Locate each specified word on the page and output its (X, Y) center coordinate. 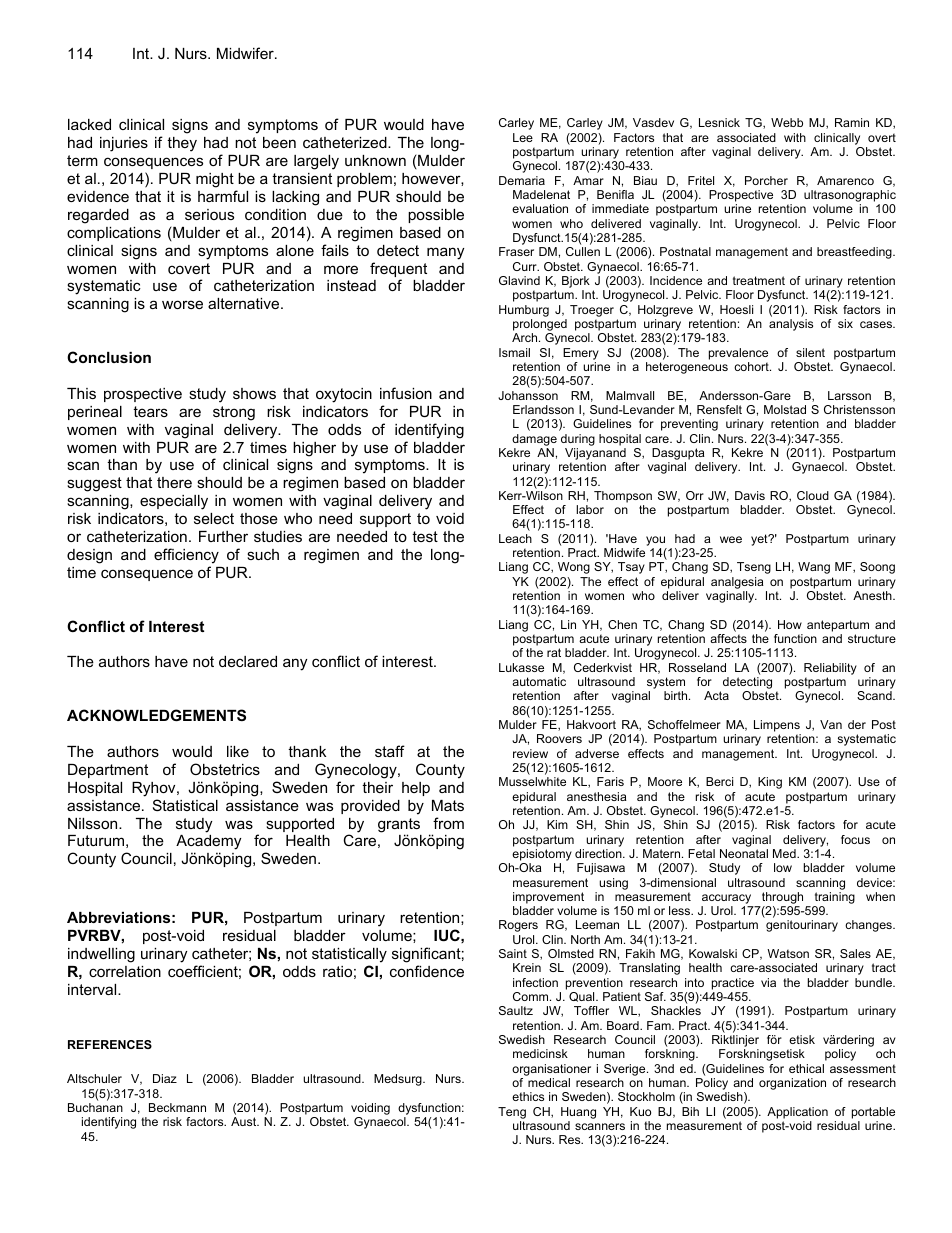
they (182, 144)
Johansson (528, 395)
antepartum (838, 626)
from (448, 823)
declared (248, 661)
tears (150, 411)
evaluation (540, 208)
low (783, 867)
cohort (752, 366)
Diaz (165, 1078)
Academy (208, 844)
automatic (539, 681)
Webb (787, 122)
